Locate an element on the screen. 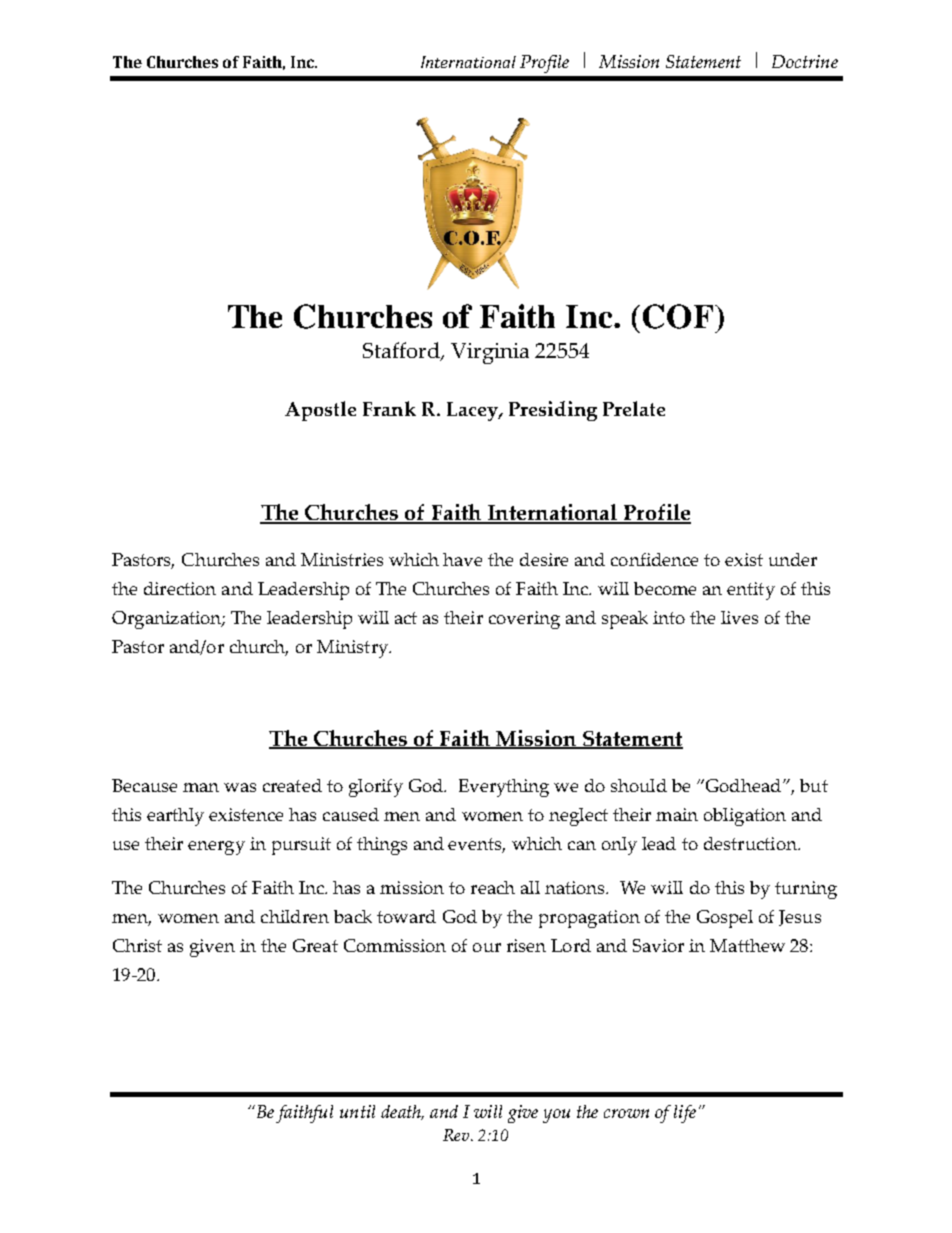 Image resolution: width=952 pixels, height=1233 pixels. Godhead is located at coordinates (742, 785).
